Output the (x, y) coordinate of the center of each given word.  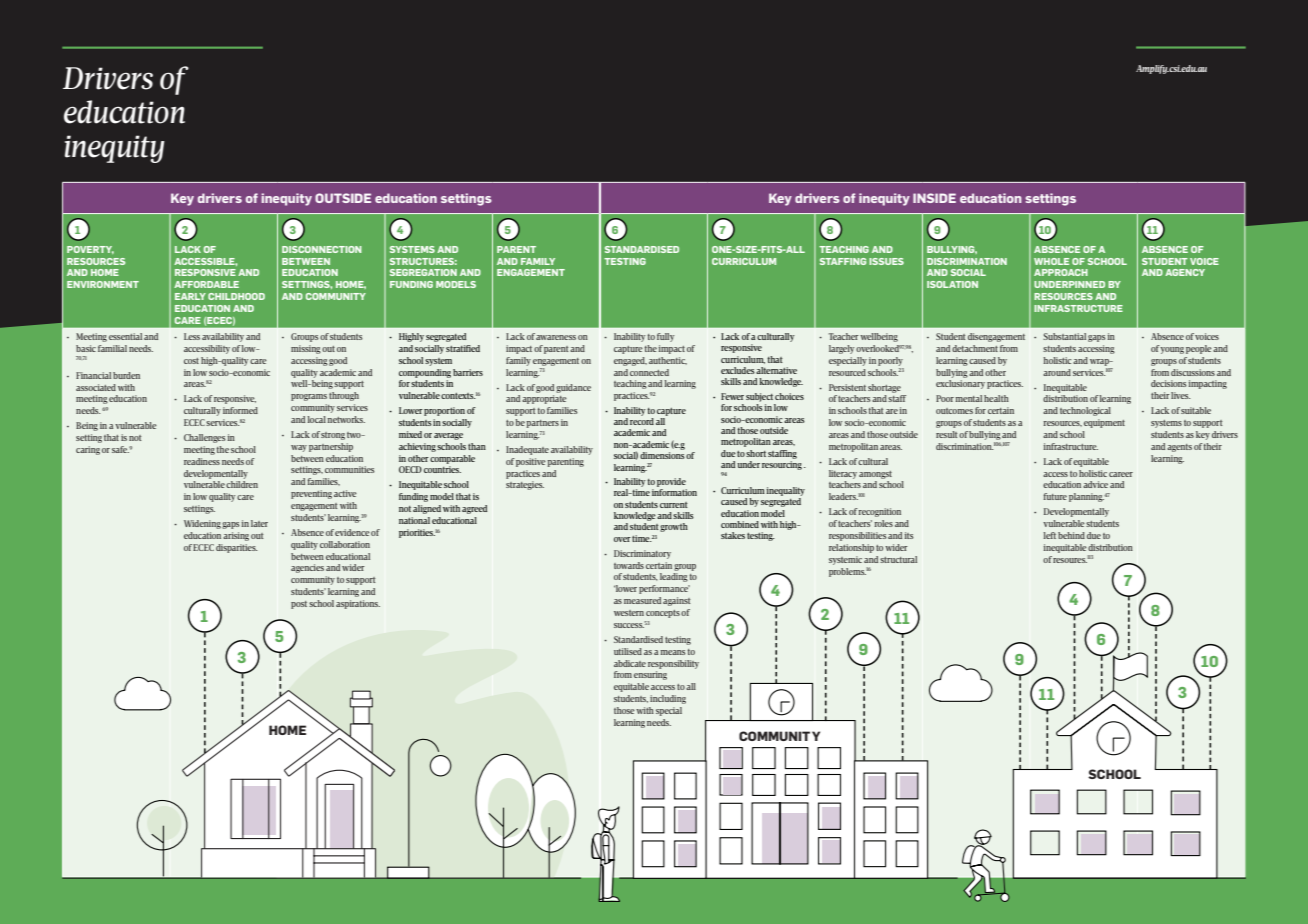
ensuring (650, 675)
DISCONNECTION (322, 249)
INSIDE (934, 198)
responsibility (673, 664)
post (299, 605)
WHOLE (1051, 261)
